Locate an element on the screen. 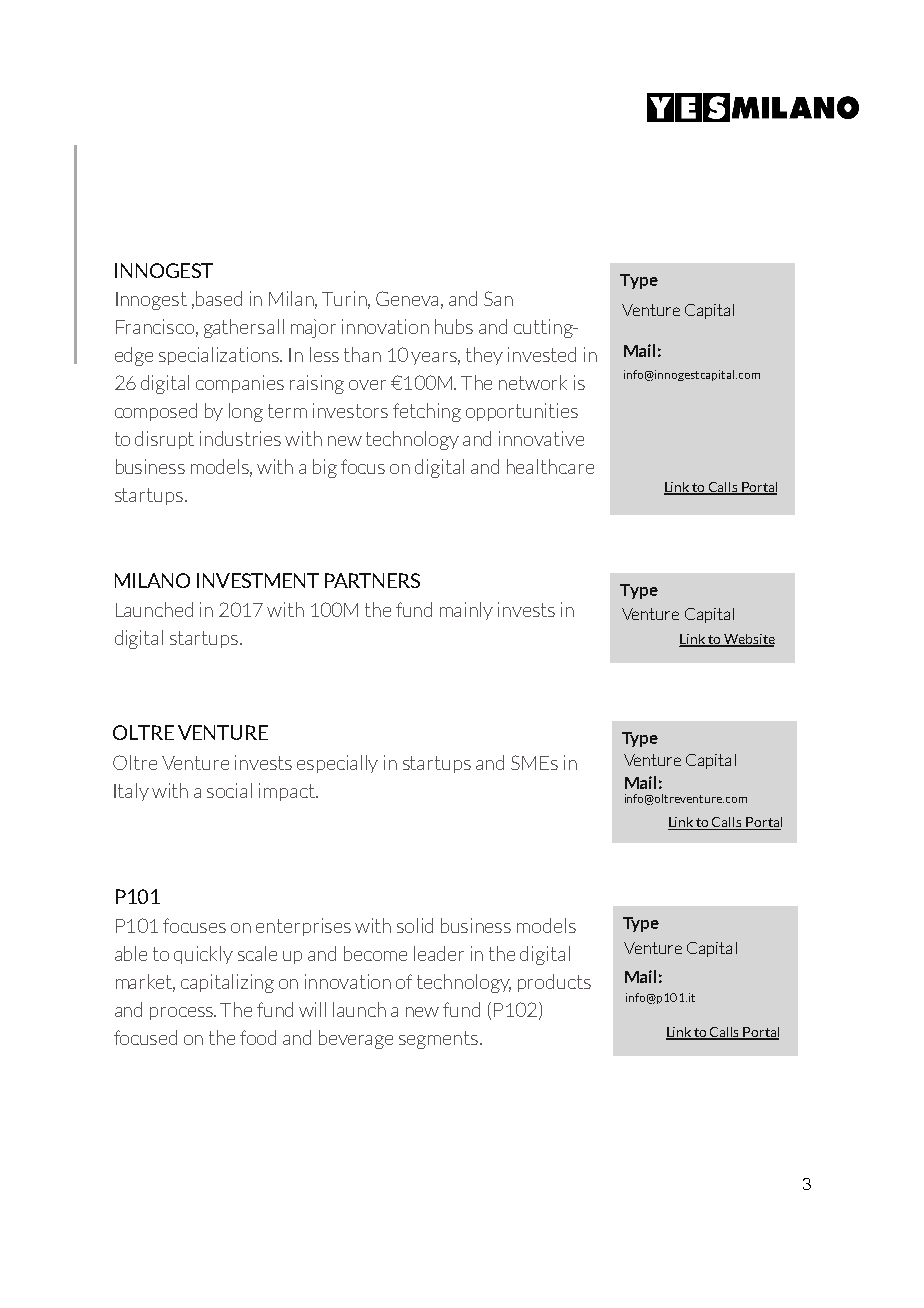  especially is located at coordinates (337, 764).
